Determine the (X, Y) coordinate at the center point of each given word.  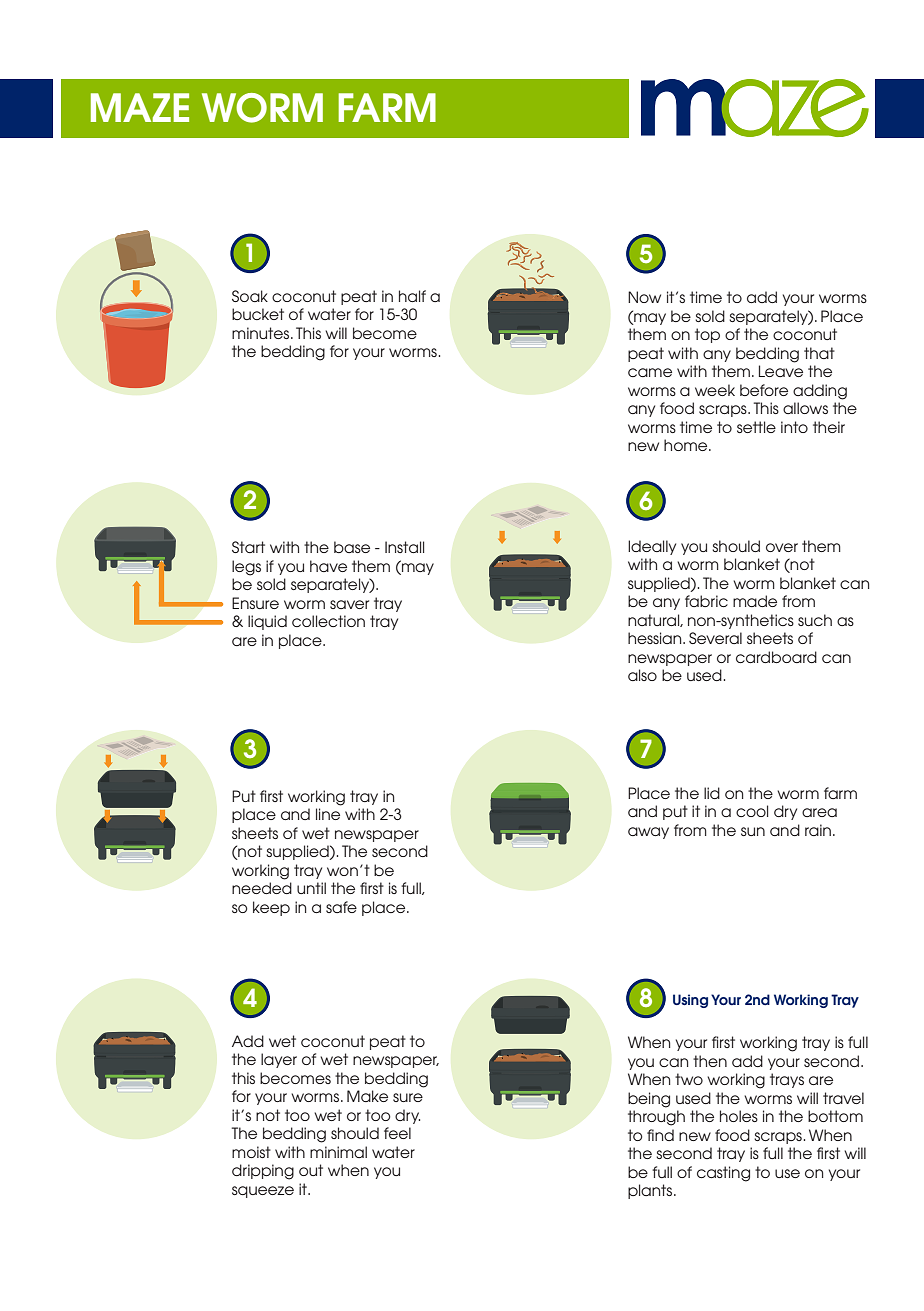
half (412, 296)
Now (644, 297)
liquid (267, 622)
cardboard (776, 657)
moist (251, 1152)
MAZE (140, 107)
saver (349, 604)
